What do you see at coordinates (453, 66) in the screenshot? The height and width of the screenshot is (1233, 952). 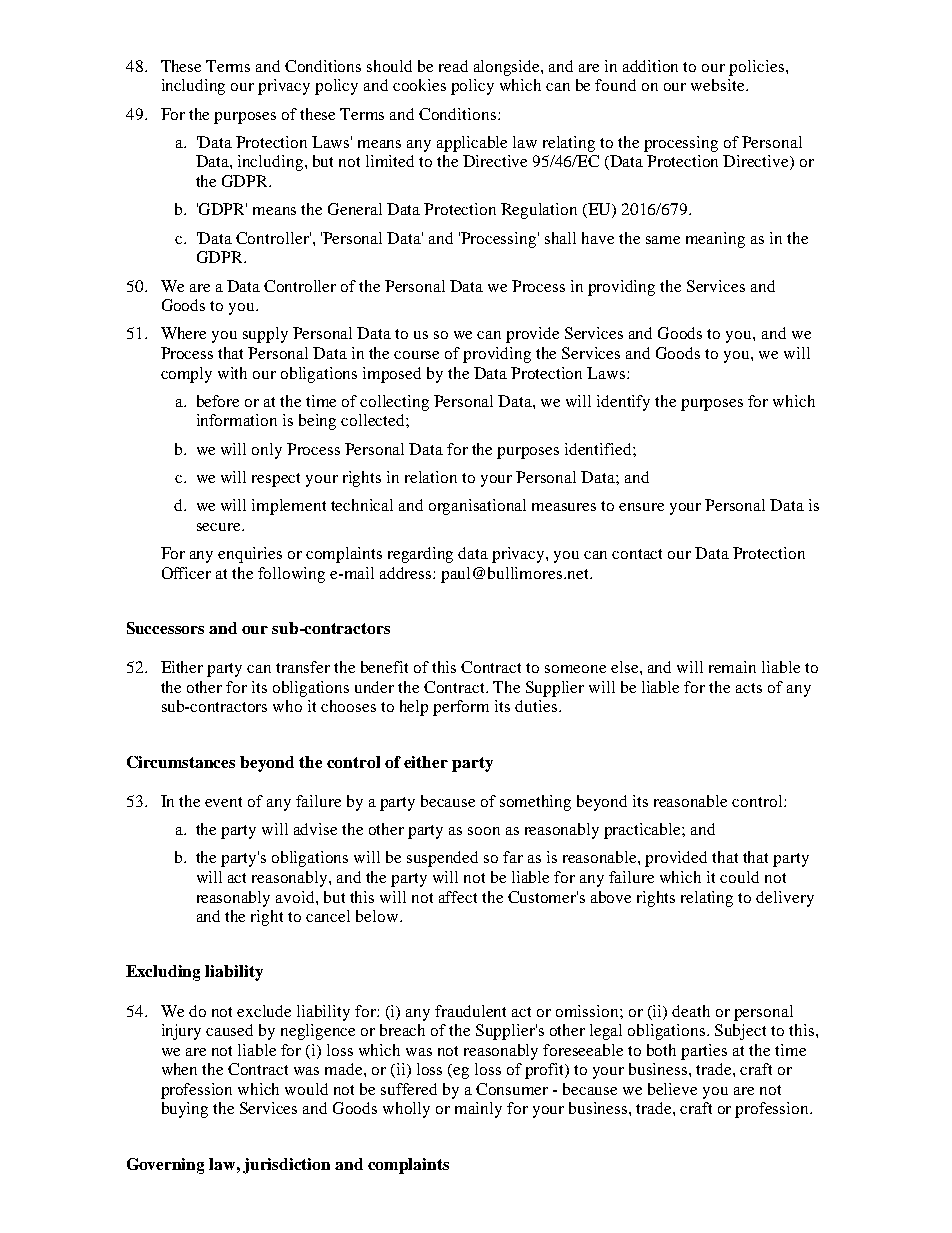 I see `read` at bounding box center [453, 66].
